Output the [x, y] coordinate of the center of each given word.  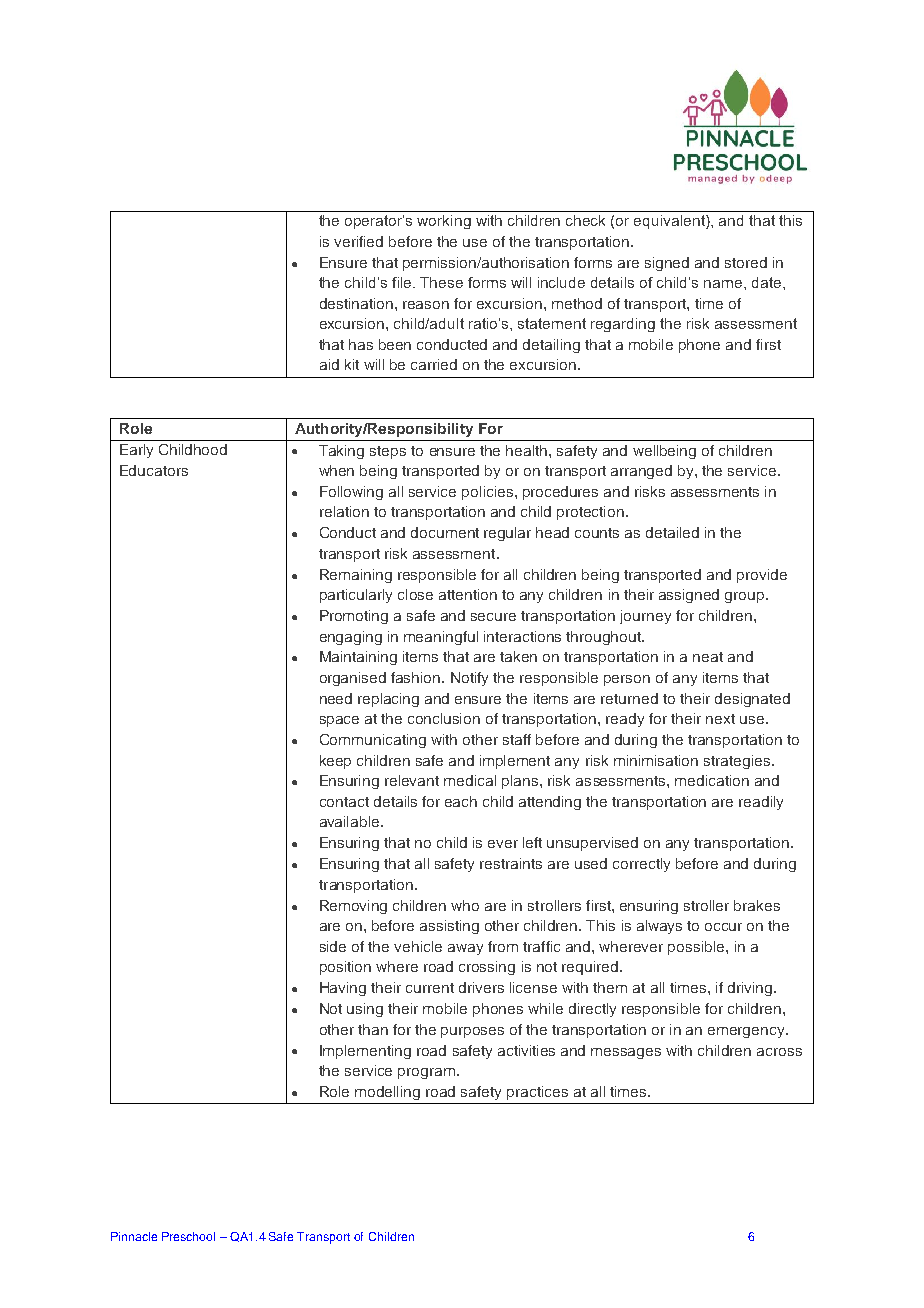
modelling [387, 1093]
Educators [154, 470]
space [339, 721]
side [333, 946]
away [465, 949]
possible [697, 948]
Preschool [188, 1236]
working [444, 222]
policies [489, 493]
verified [358, 241]
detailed [672, 532]
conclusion [444, 718]
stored [746, 262]
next [720, 719]
